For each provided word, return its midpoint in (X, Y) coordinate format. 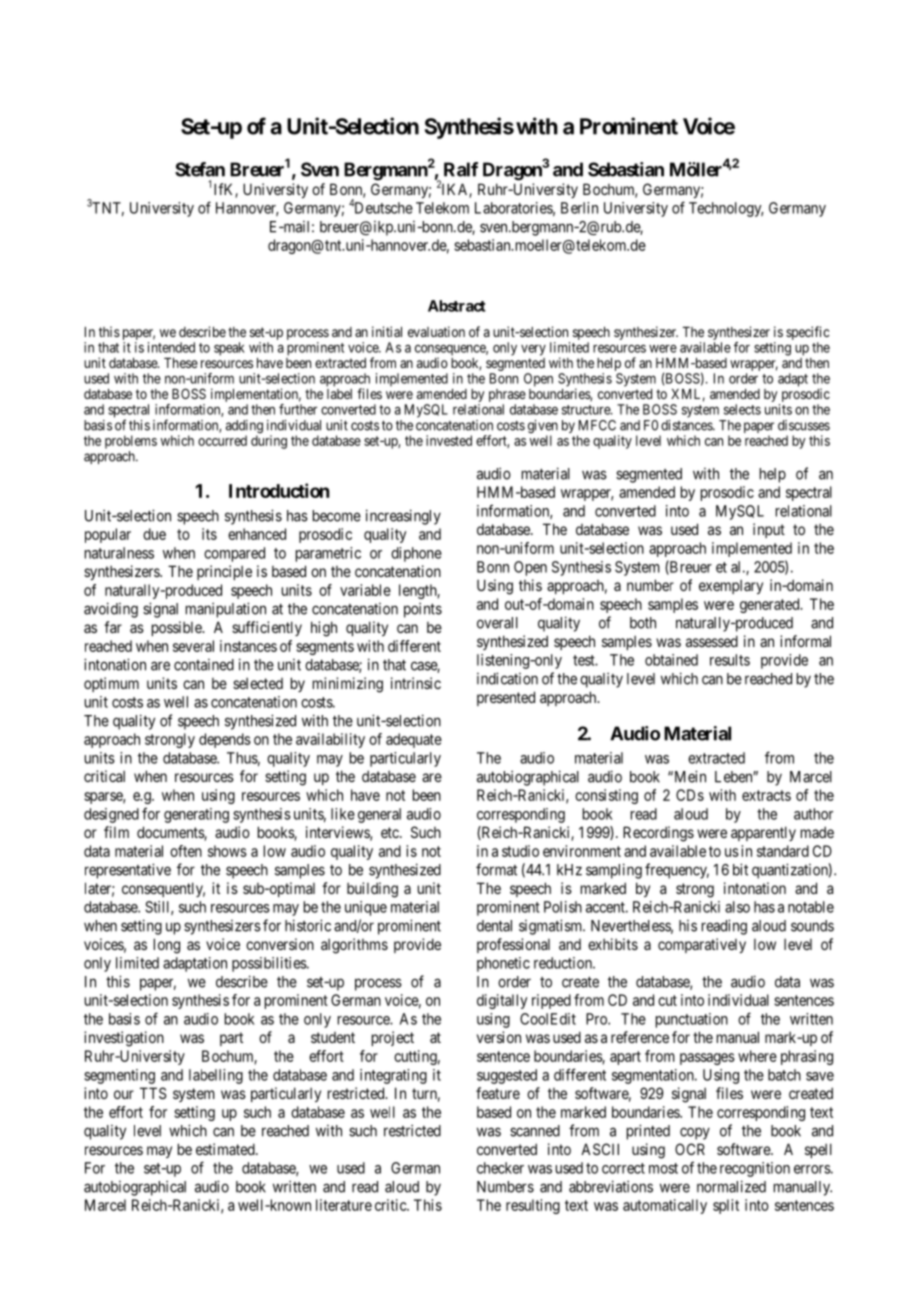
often (186, 851)
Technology (726, 209)
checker (500, 1168)
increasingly (403, 517)
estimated (226, 1149)
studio (520, 851)
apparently (763, 833)
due (154, 534)
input (769, 530)
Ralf (461, 169)
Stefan (200, 169)
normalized (731, 1186)
